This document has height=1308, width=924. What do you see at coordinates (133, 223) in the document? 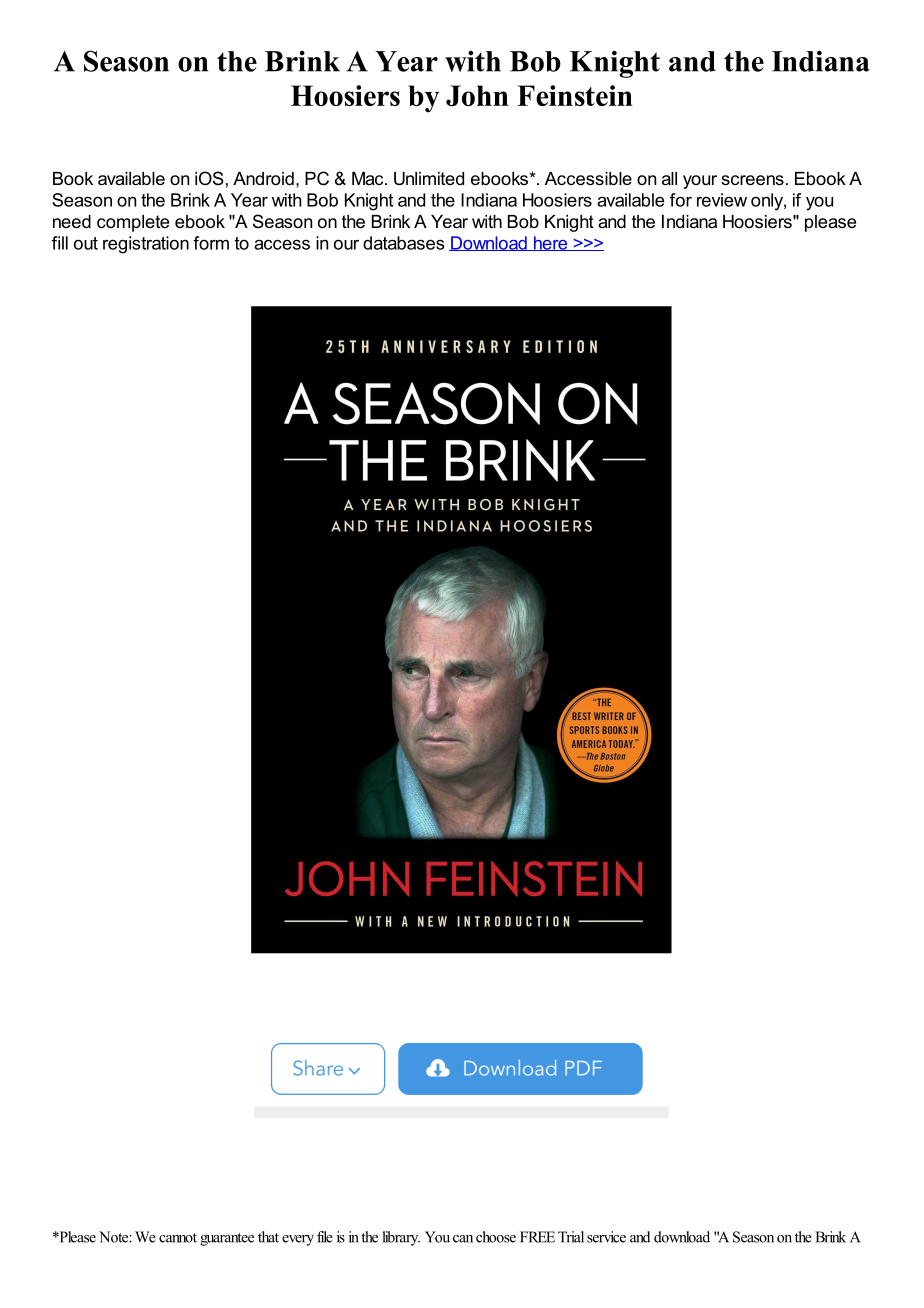
I see `complete` at bounding box center [133, 223].
